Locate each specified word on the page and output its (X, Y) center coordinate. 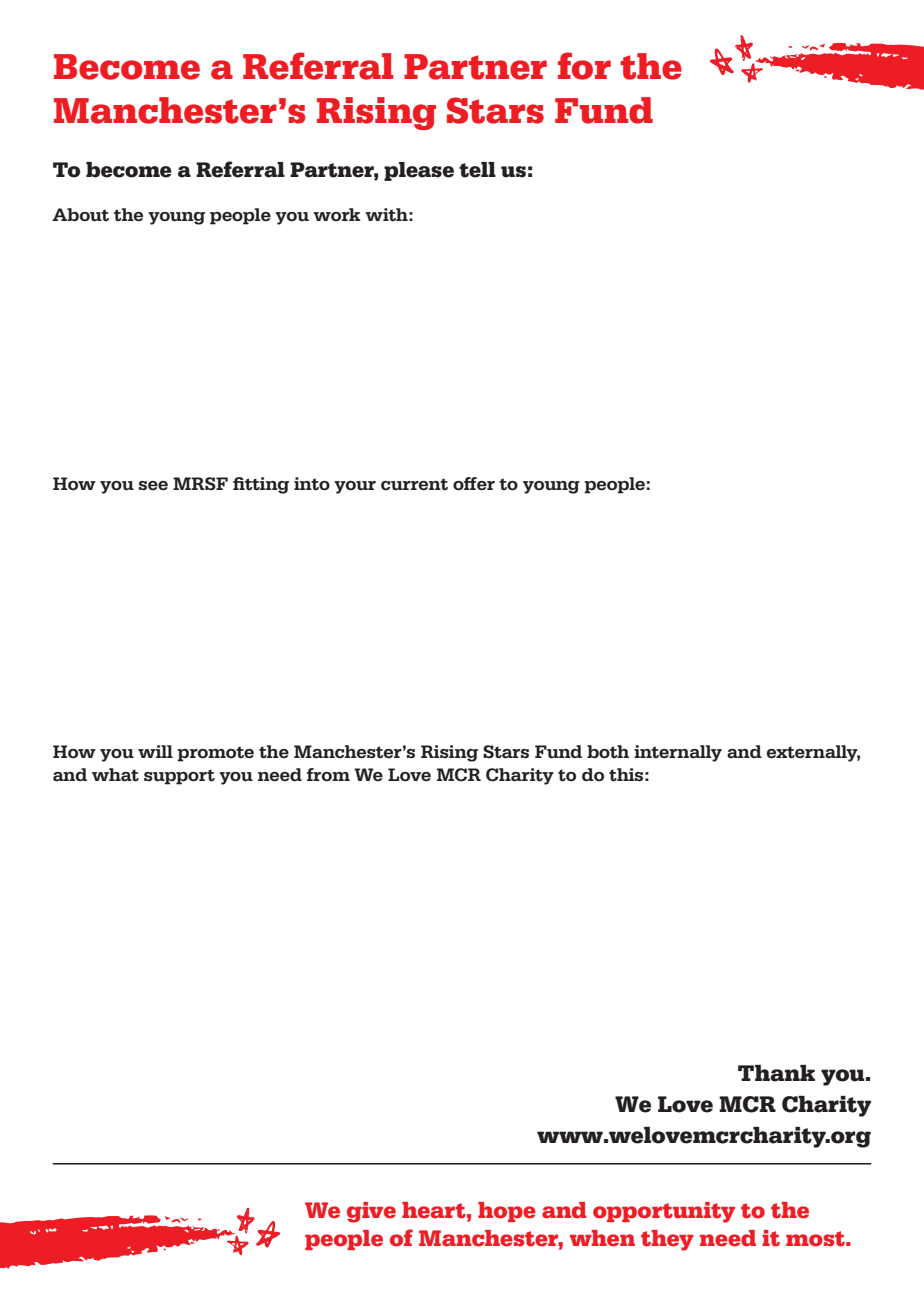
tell (477, 170)
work (336, 215)
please (419, 171)
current (414, 484)
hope (507, 1212)
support (179, 777)
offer (474, 484)
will (155, 751)
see (153, 486)
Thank (776, 1073)
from (328, 775)
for (584, 66)
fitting (261, 485)
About (80, 215)
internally (678, 753)
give (371, 1212)
